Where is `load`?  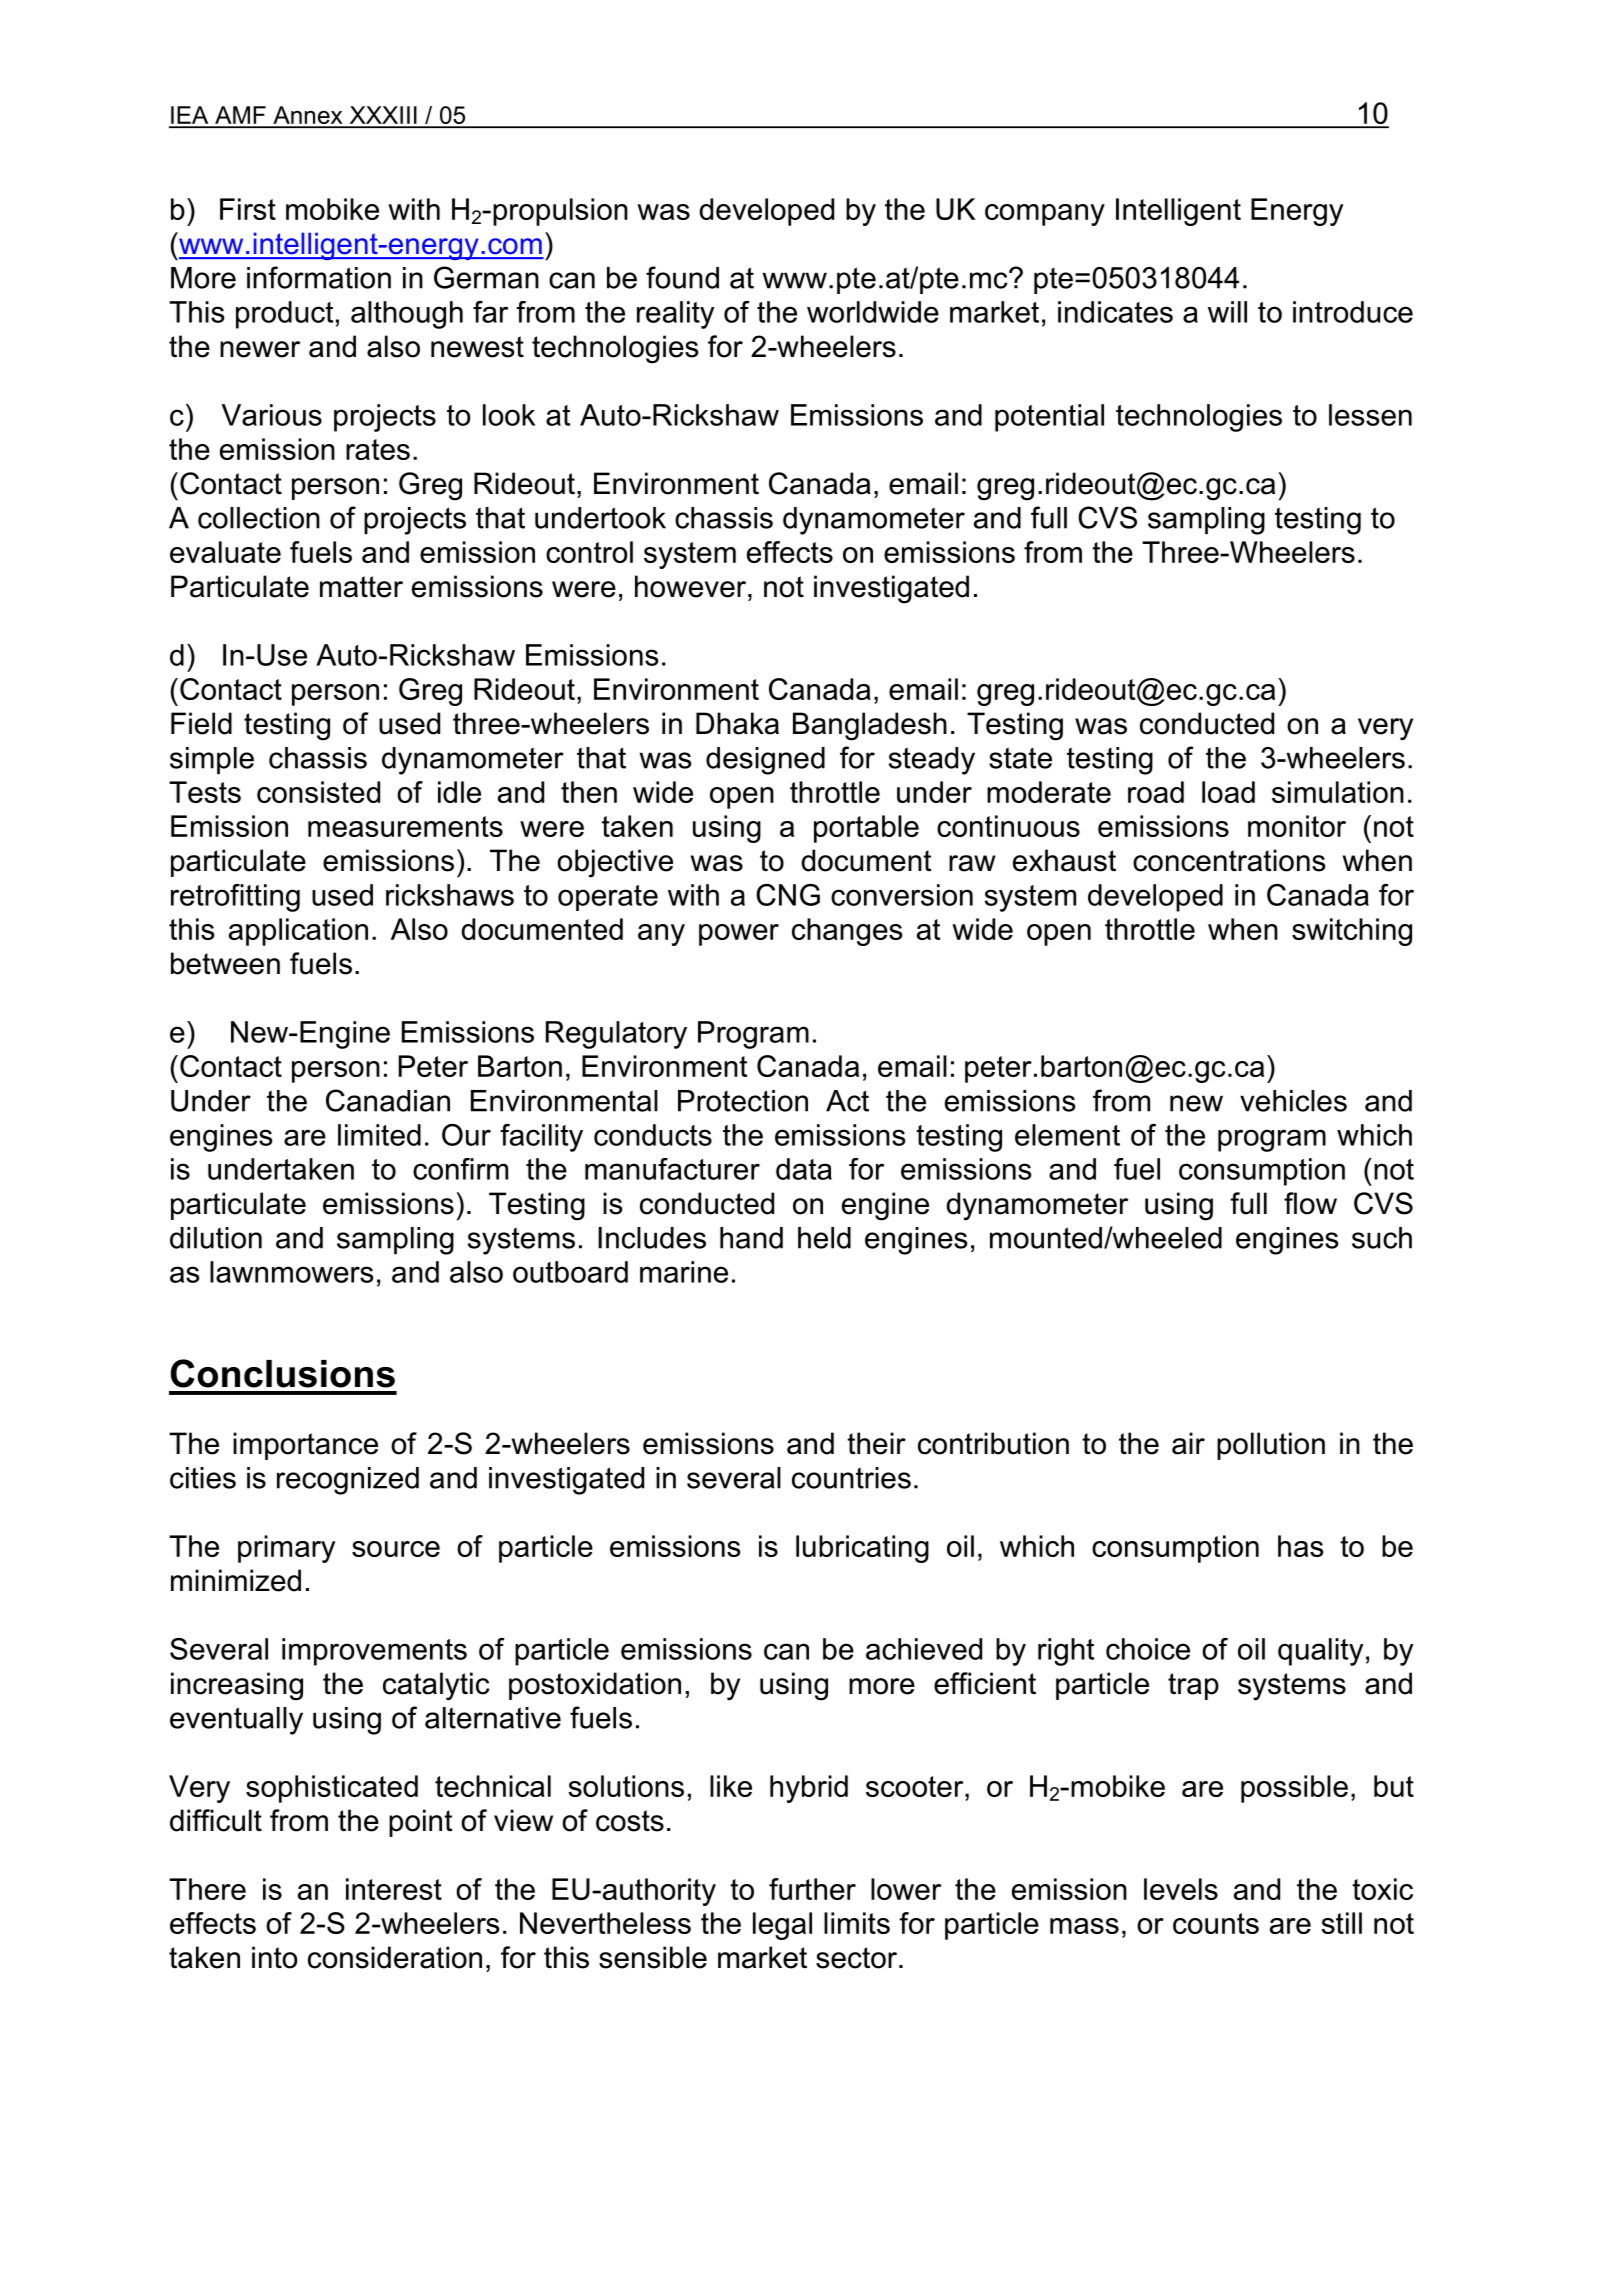
load is located at coordinates (1228, 792).
